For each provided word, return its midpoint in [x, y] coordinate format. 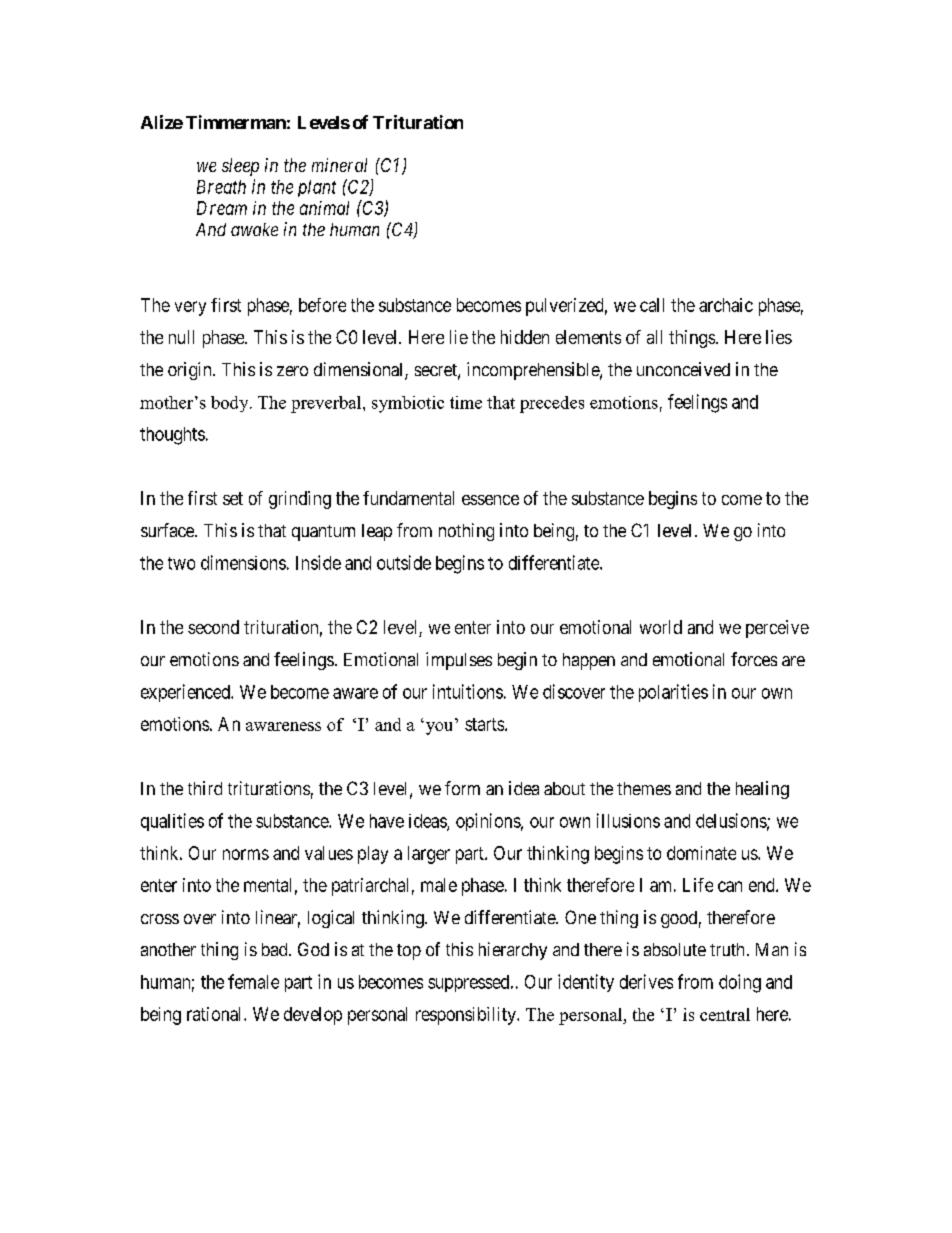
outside [404, 562]
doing [740, 983]
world [661, 627]
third [205, 788]
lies [779, 337]
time [466, 402]
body [231, 404]
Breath [221, 187]
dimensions [243, 562]
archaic [726, 305]
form [462, 788]
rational [216, 1014]
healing [762, 790]
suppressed [470, 983]
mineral [339, 165]
